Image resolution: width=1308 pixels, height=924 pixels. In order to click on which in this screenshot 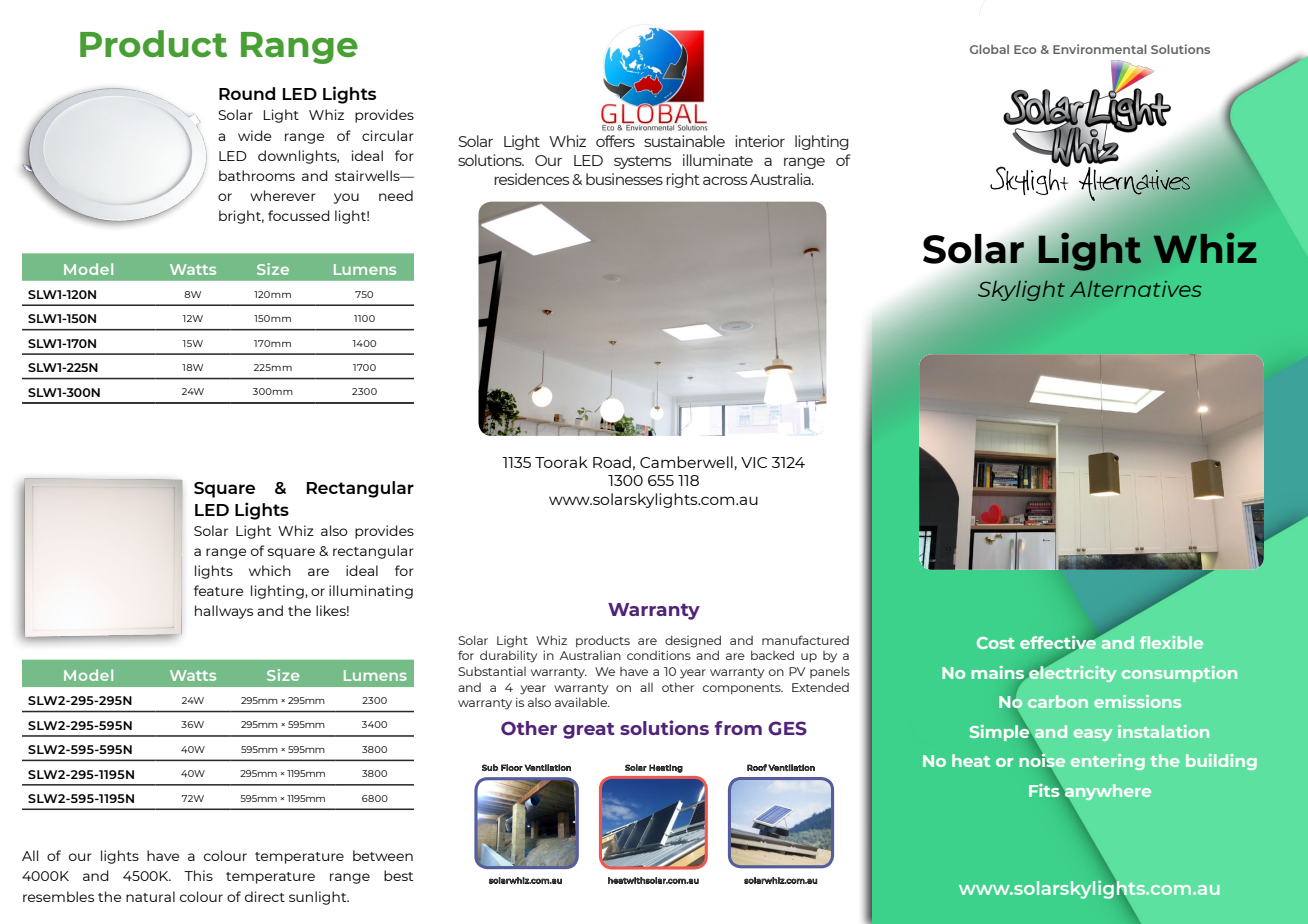, I will do `click(270, 570)`.
